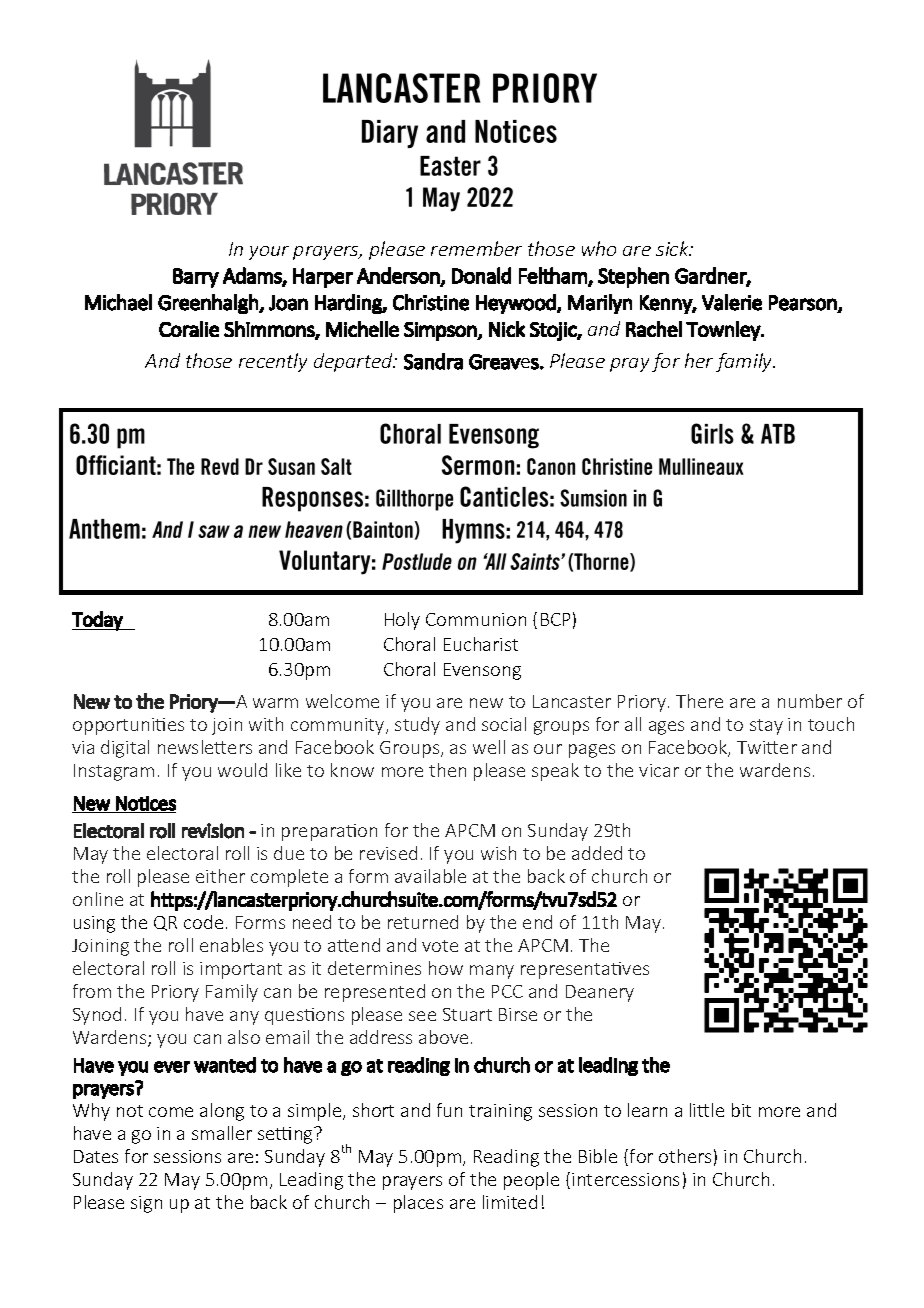 The image size is (924, 1308). I want to click on Valerie, so click(732, 302).
